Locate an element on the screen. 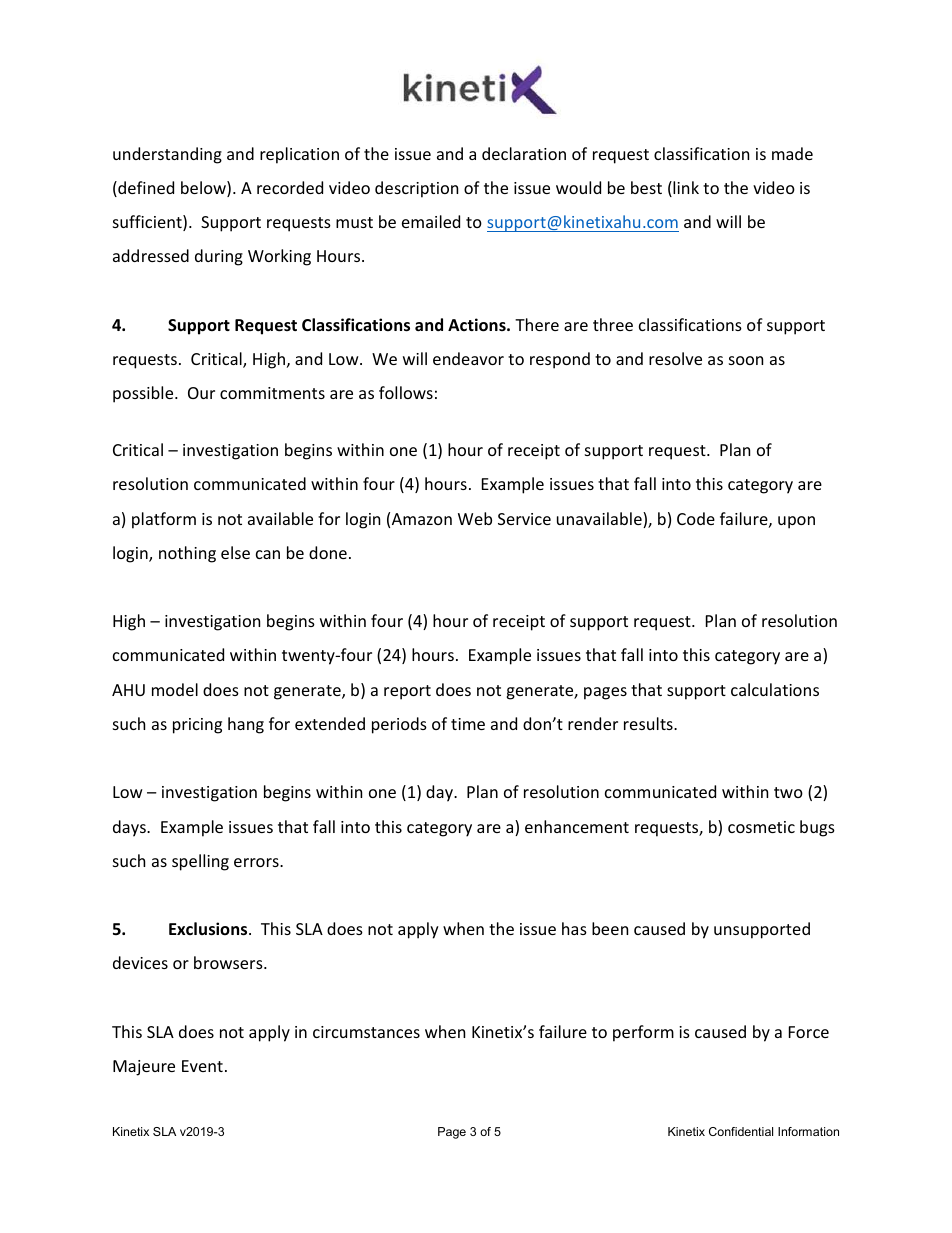  Web is located at coordinates (475, 518).
